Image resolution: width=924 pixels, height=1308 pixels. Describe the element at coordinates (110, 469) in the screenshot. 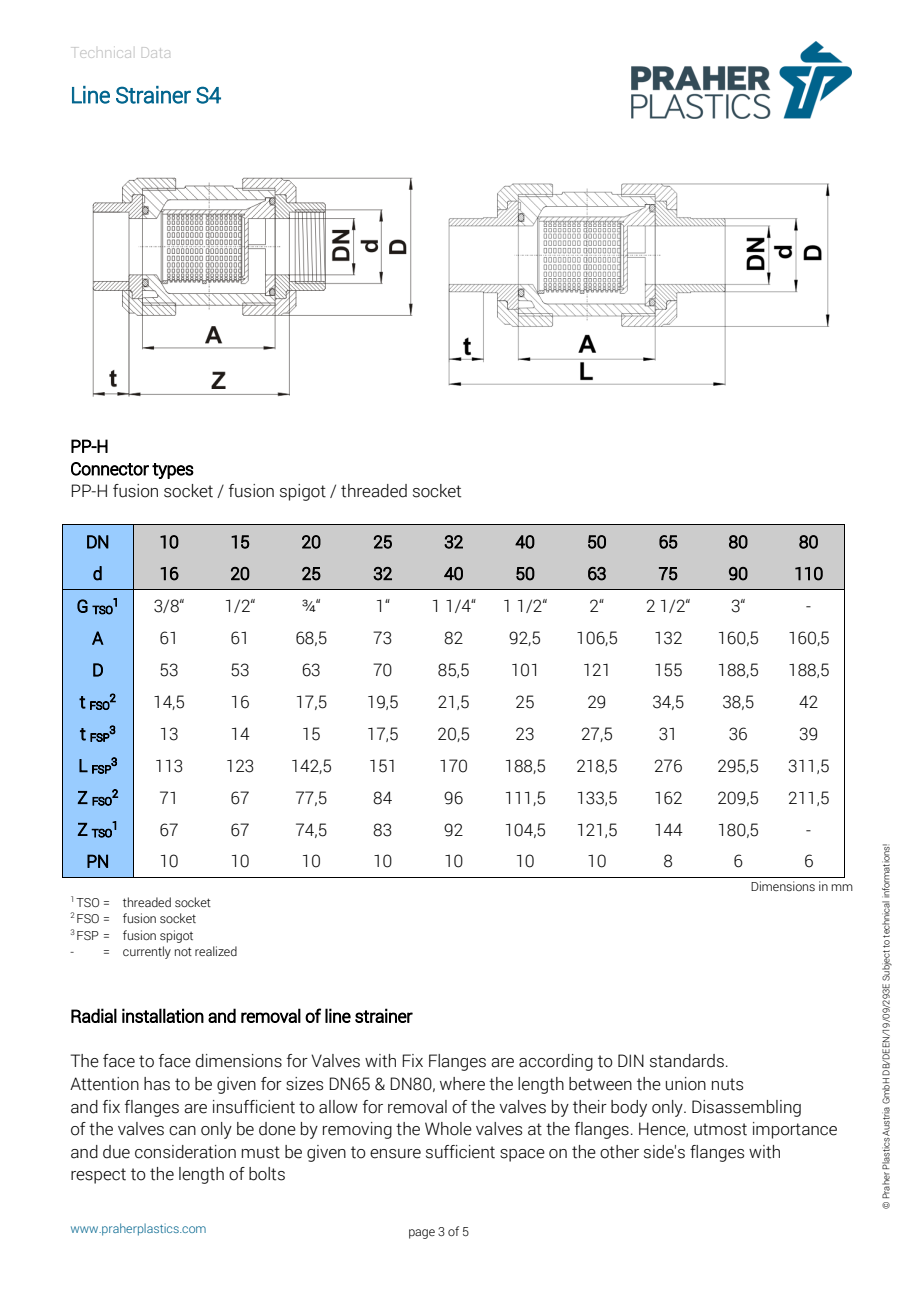

I see `Connector` at that location.
